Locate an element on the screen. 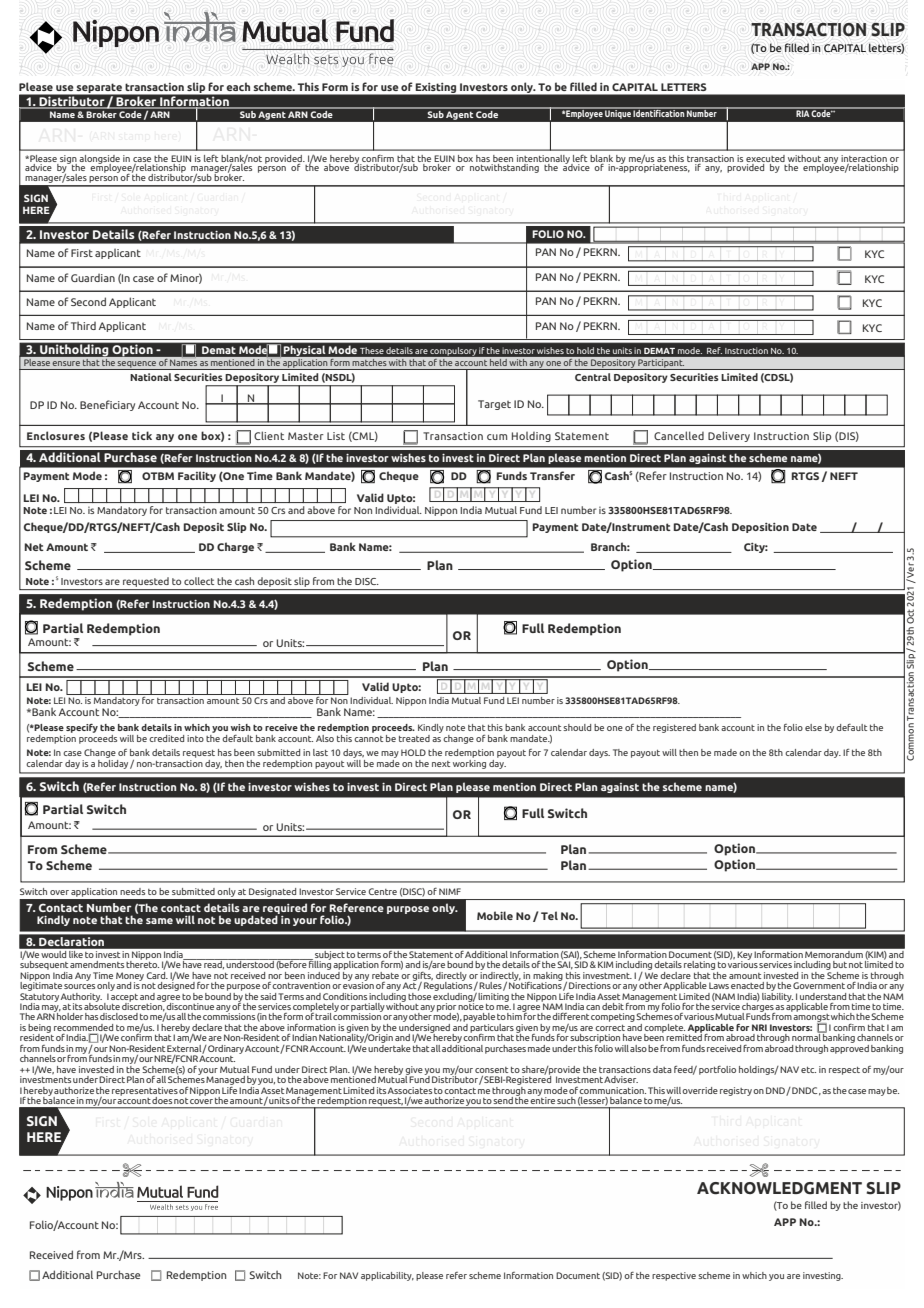 The height and width of the screenshot is (1308, 924). ACKNOWLEDGMENT is located at coordinates (779, 1188).
